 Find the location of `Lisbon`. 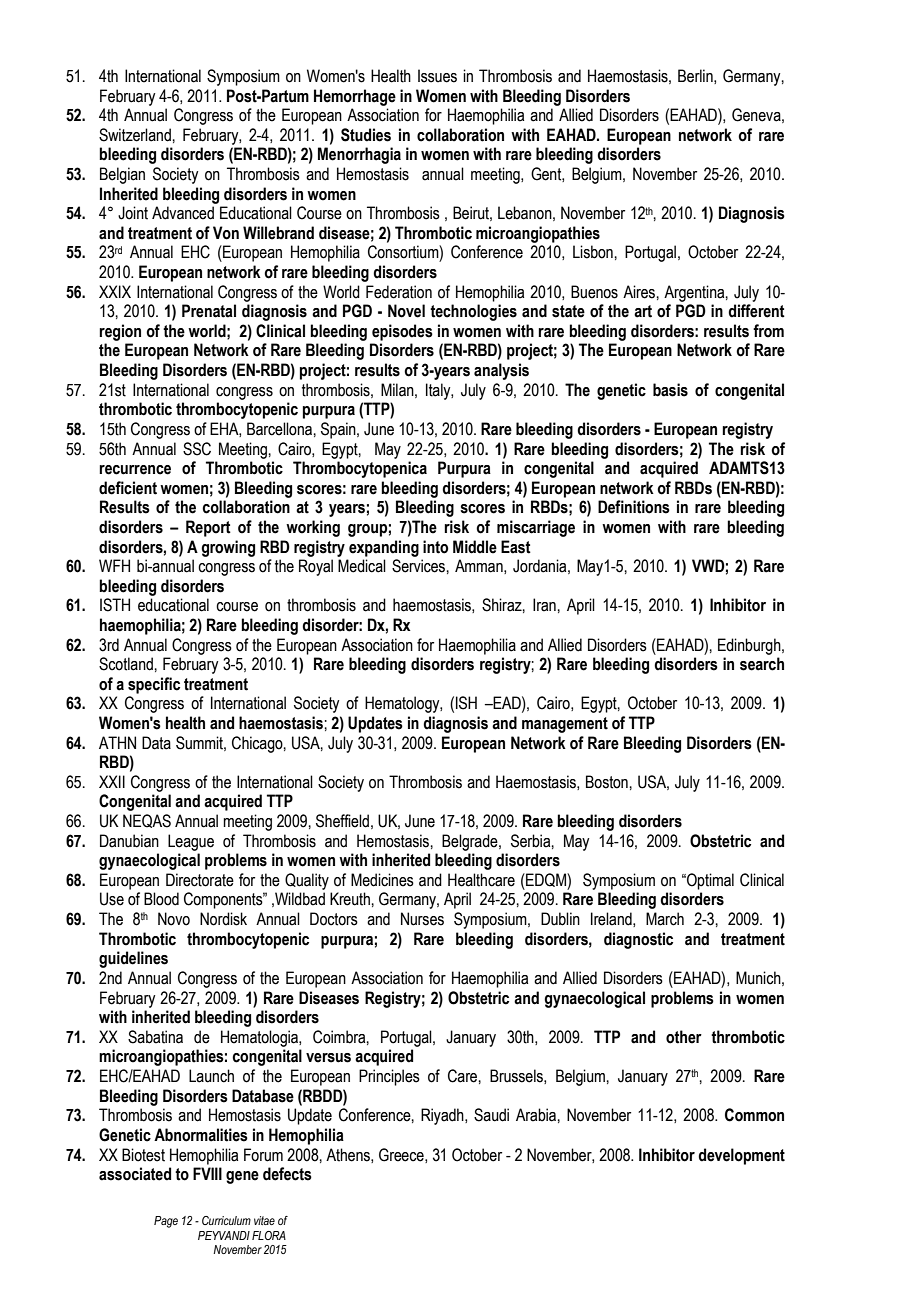

Lisbon is located at coordinates (594, 252).
